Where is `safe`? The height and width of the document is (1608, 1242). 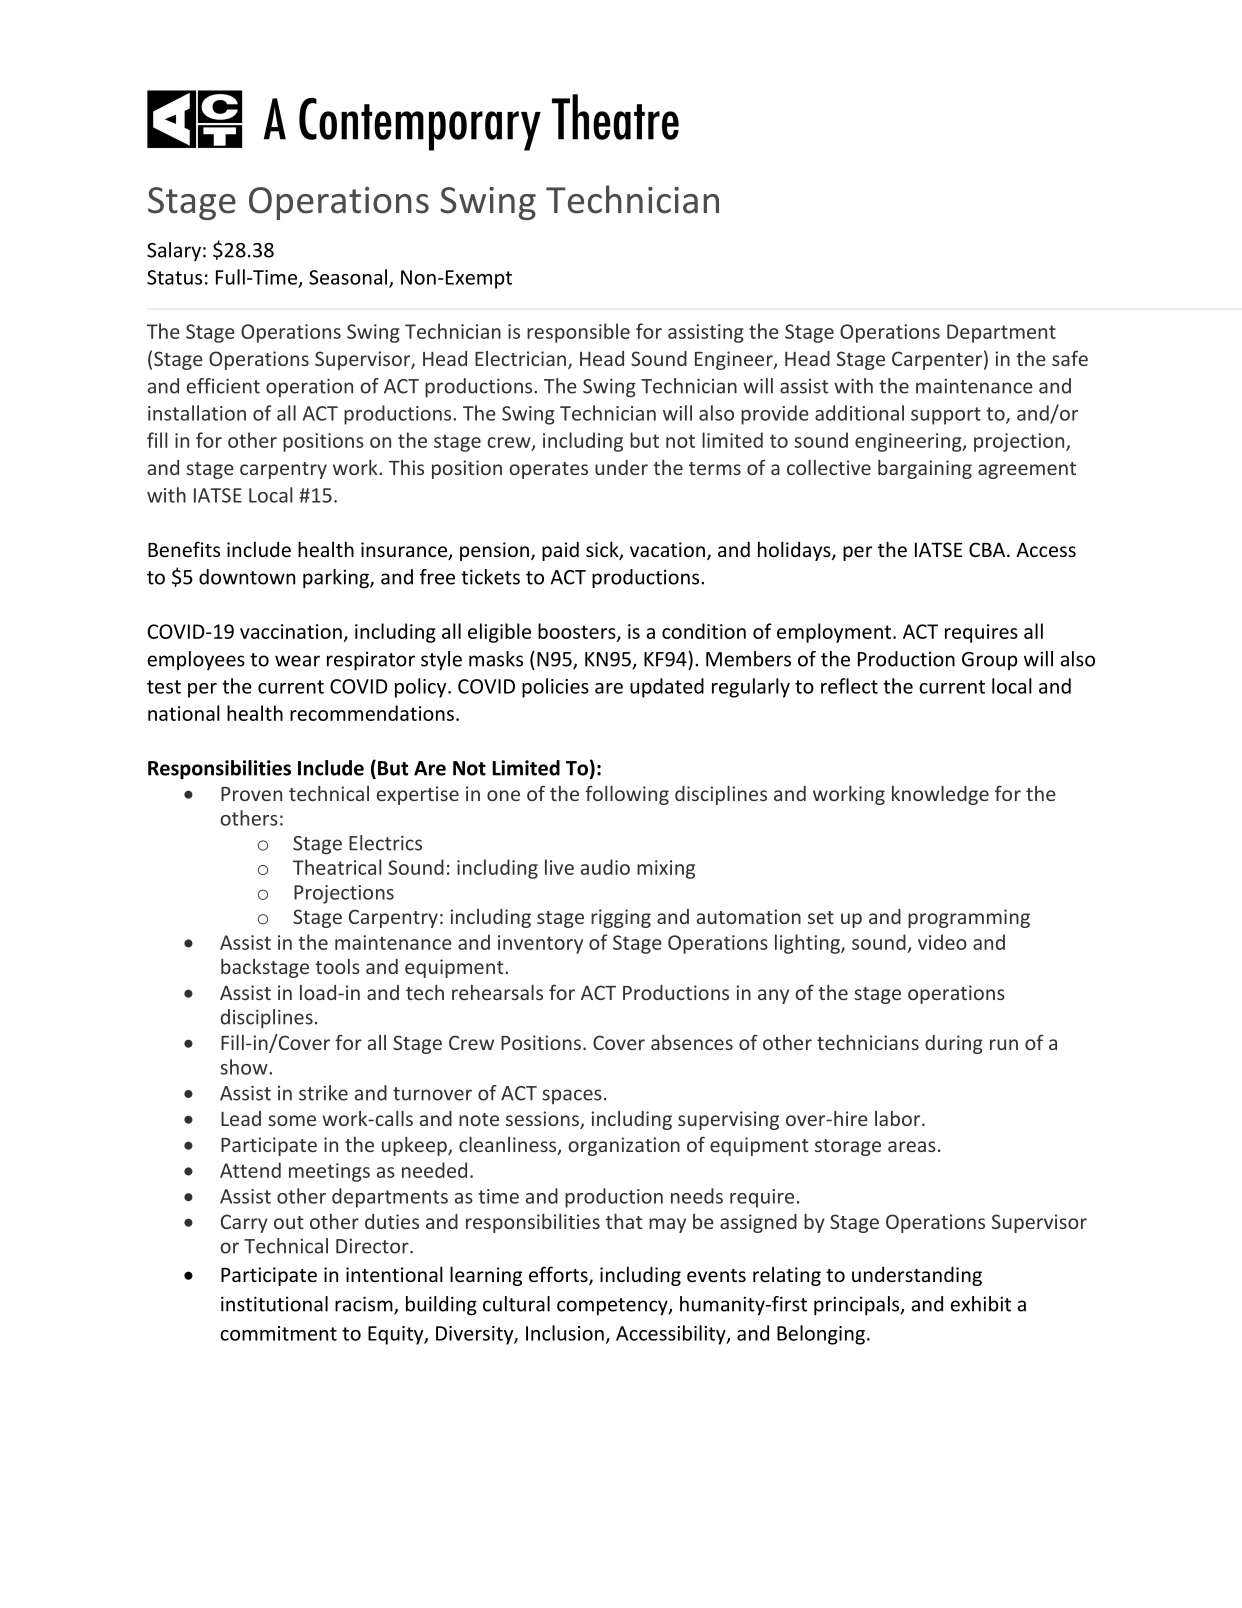 safe is located at coordinates (1070, 358).
